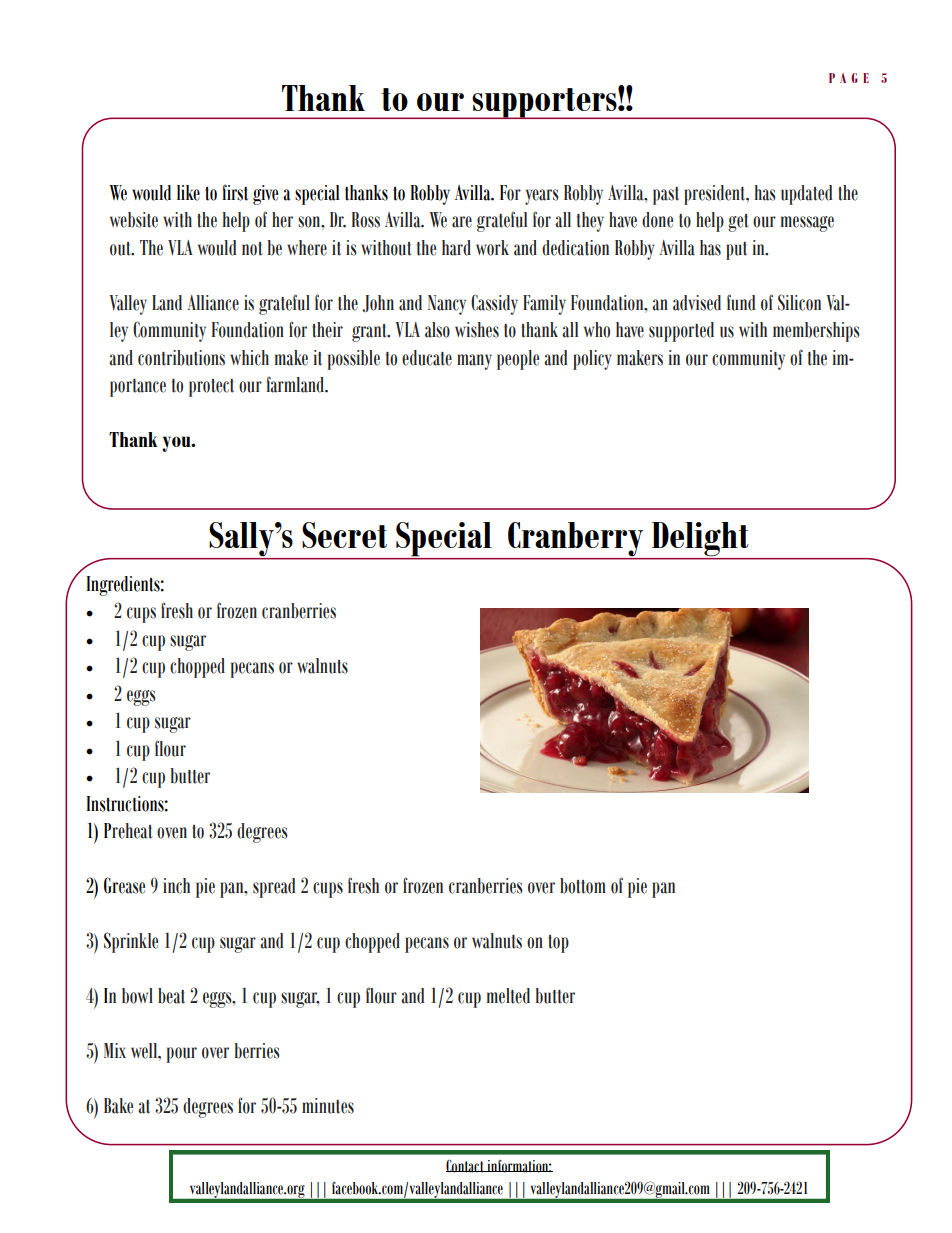 The height and width of the page is (1233, 952). What do you see at coordinates (177, 444) in the page?
I see `you` at bounding box center [177, 444].
